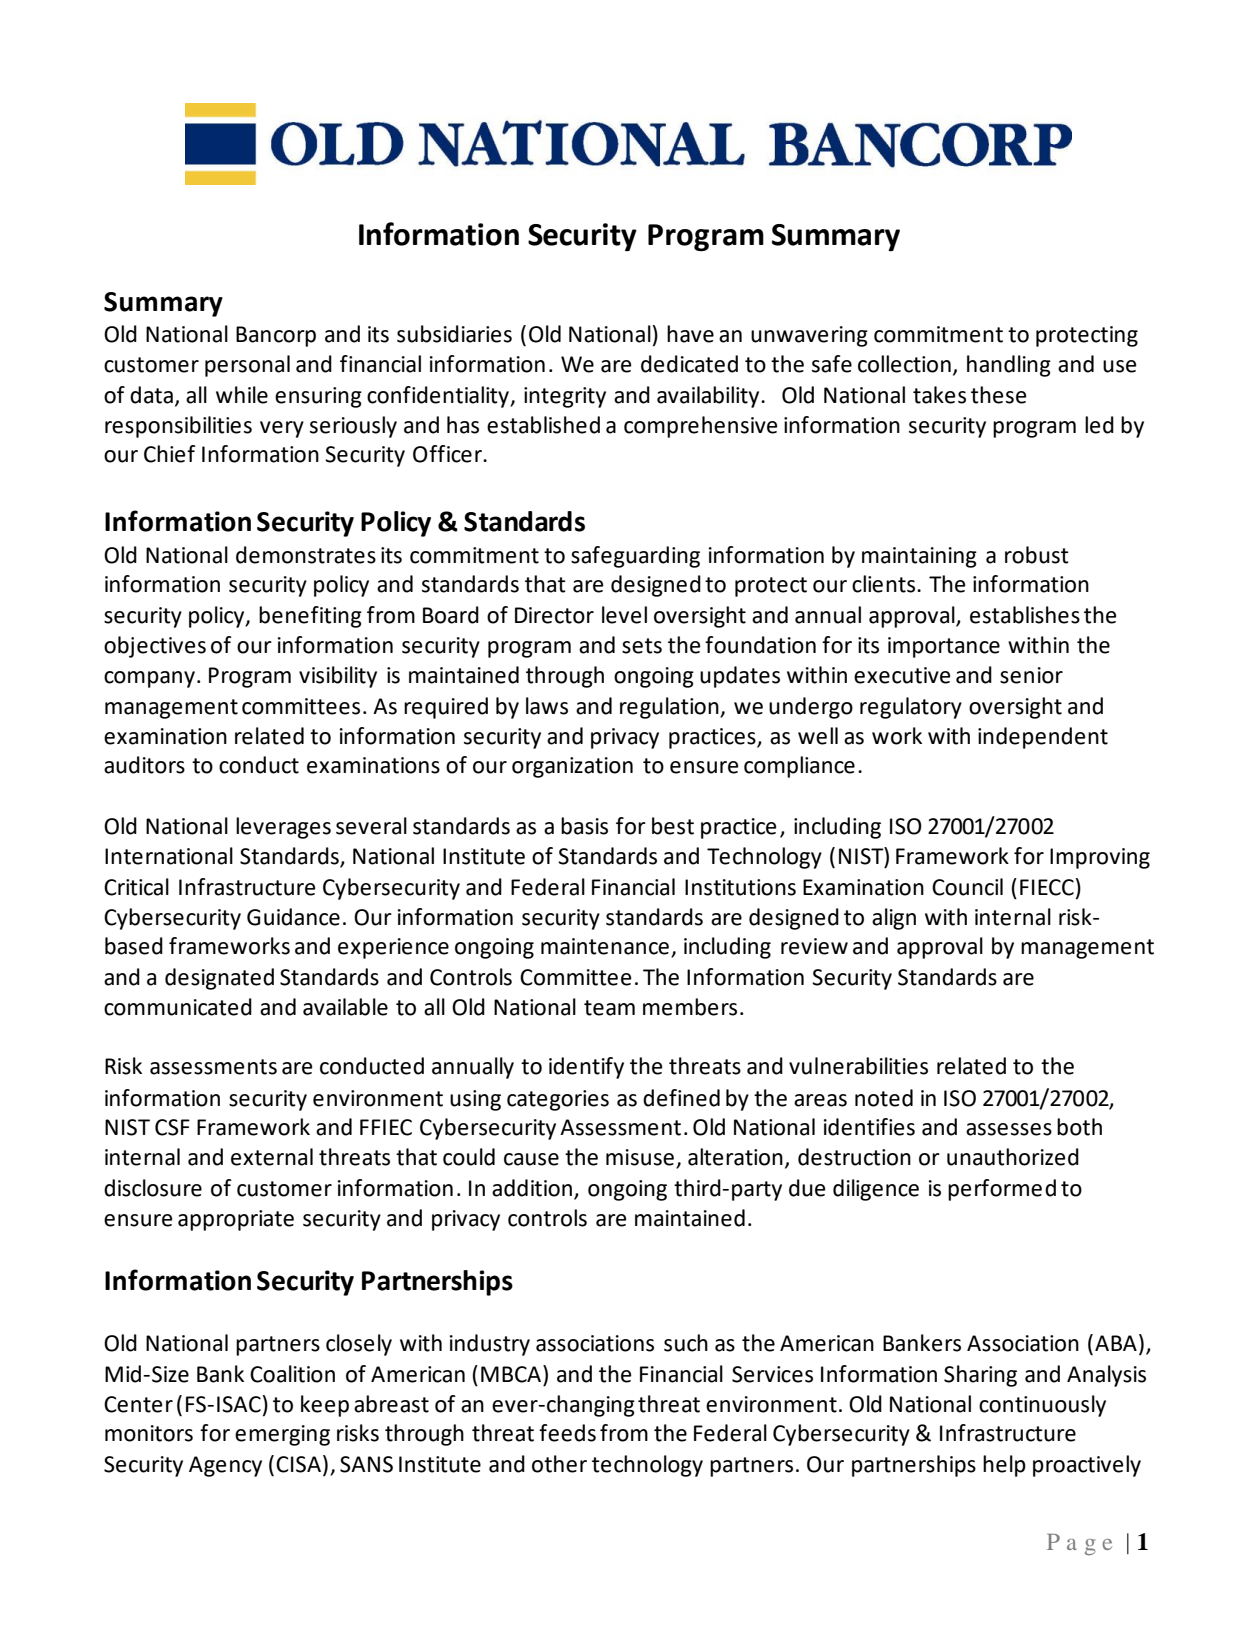 This screenshot has height=1627, width=1257. I want to click on unauthorized, so click(1013, 1157).
